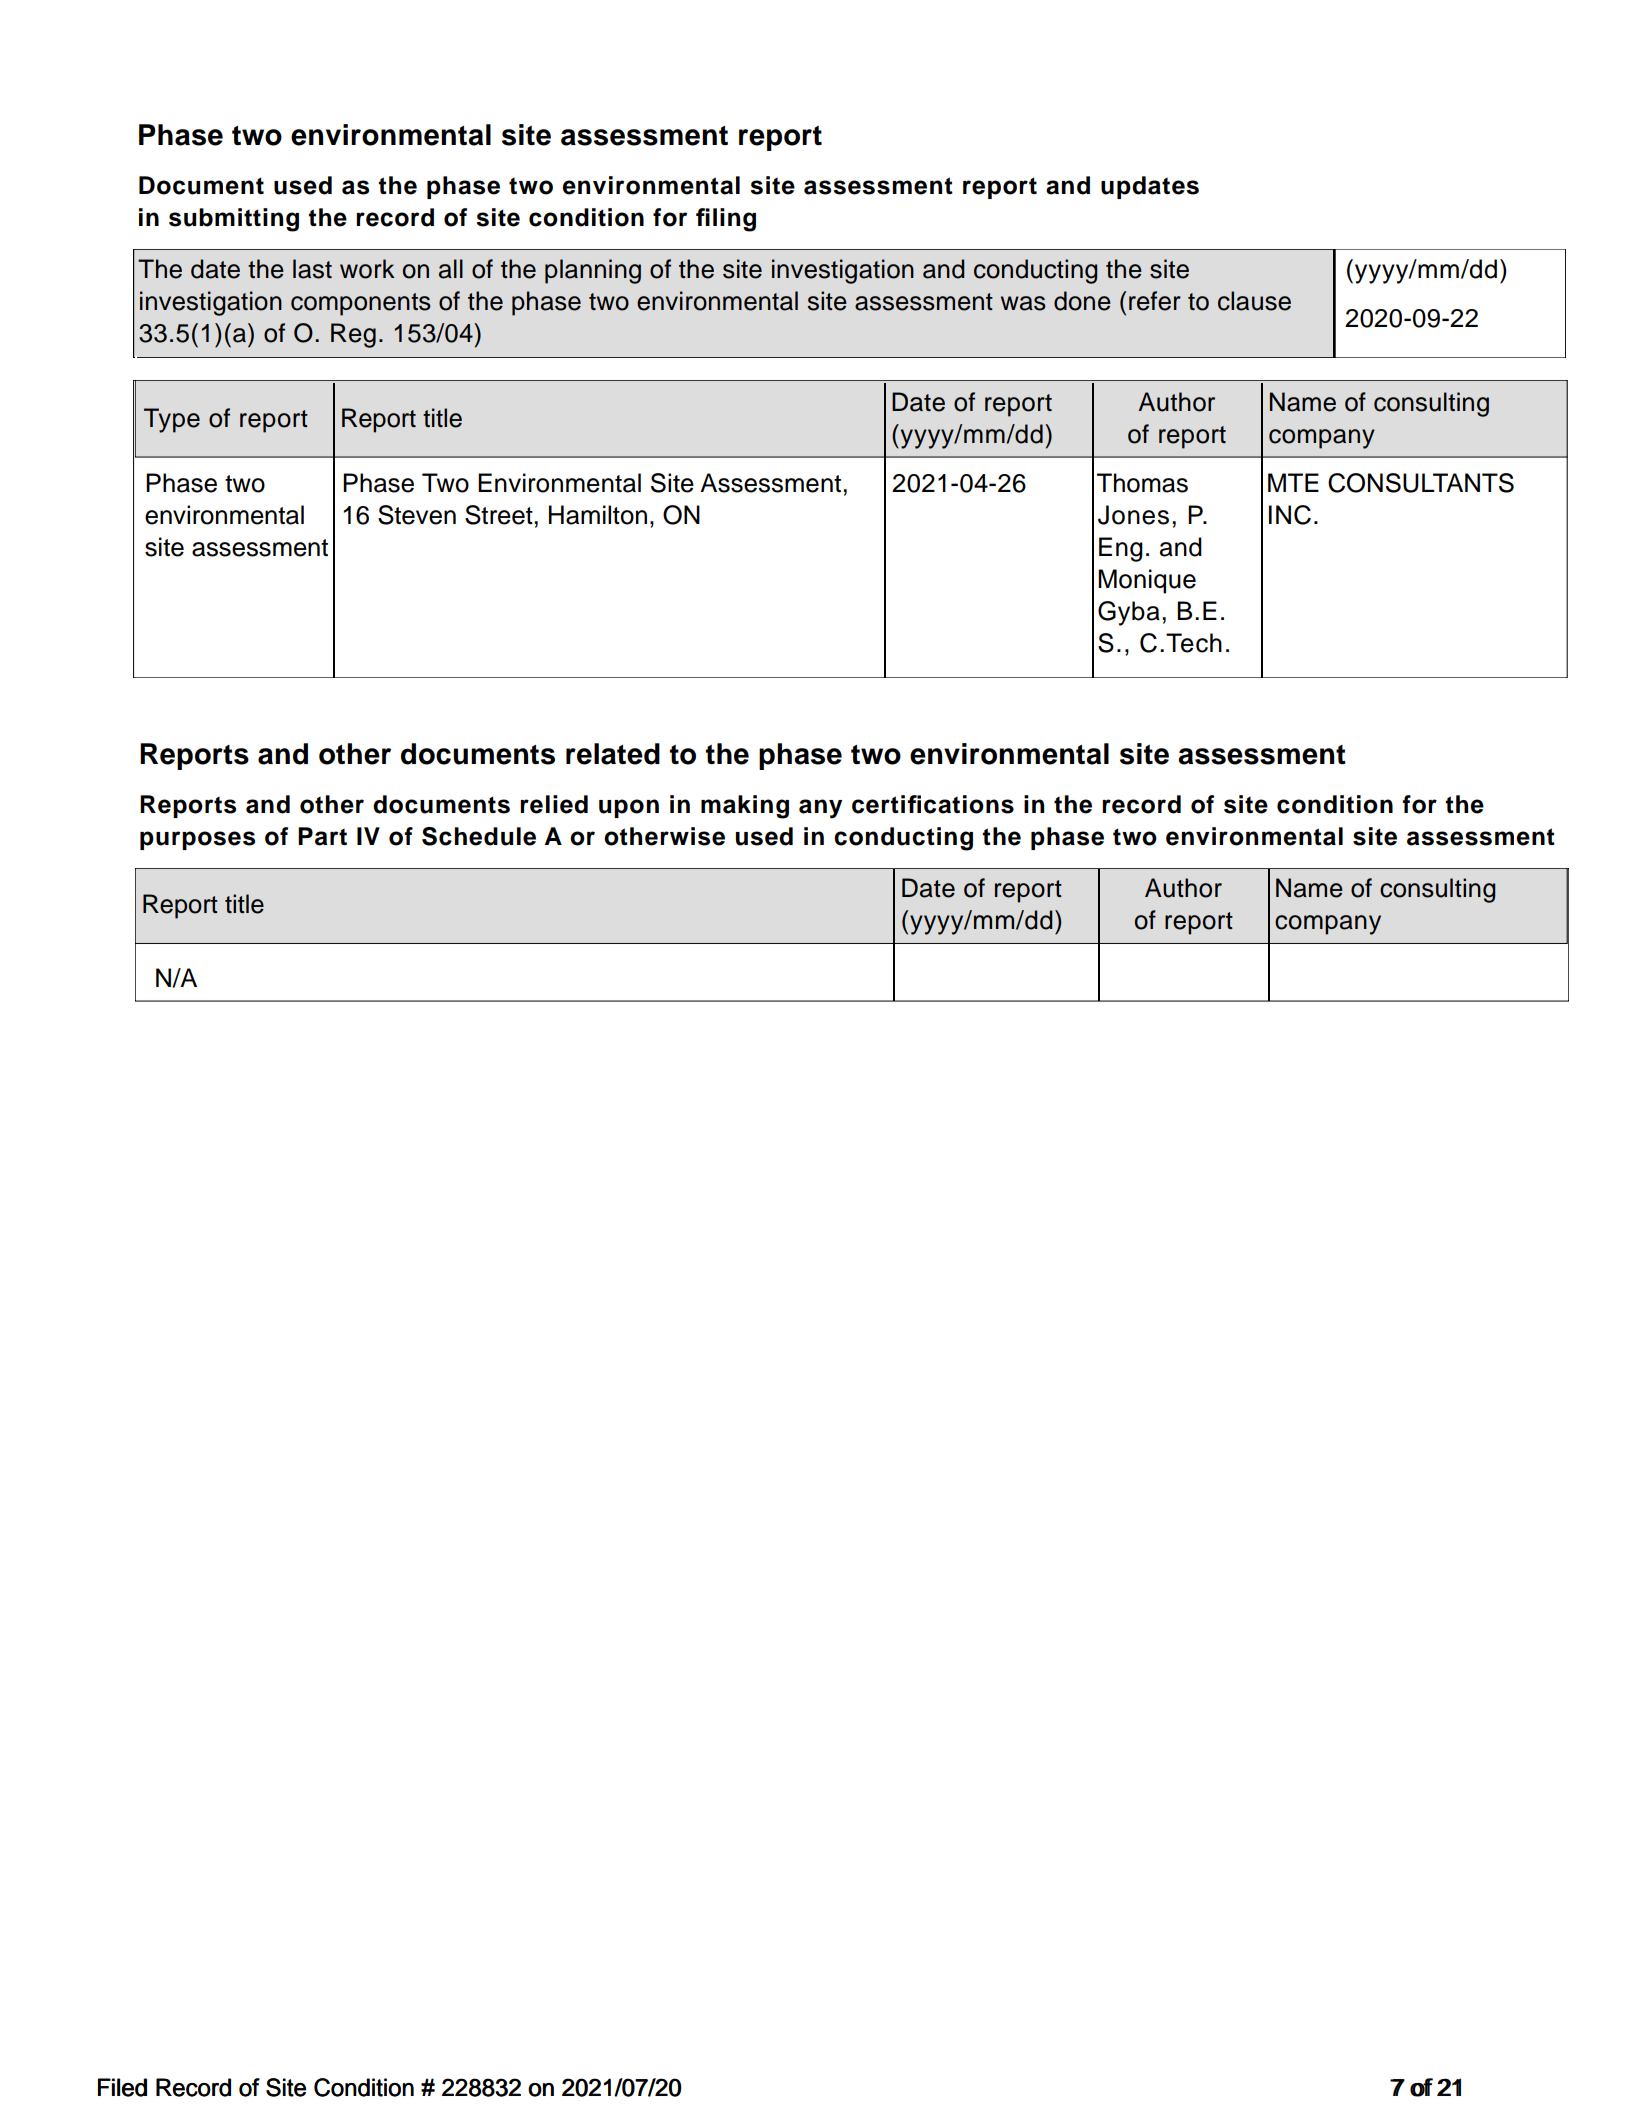  I want to click on making, so click(745, 807).
